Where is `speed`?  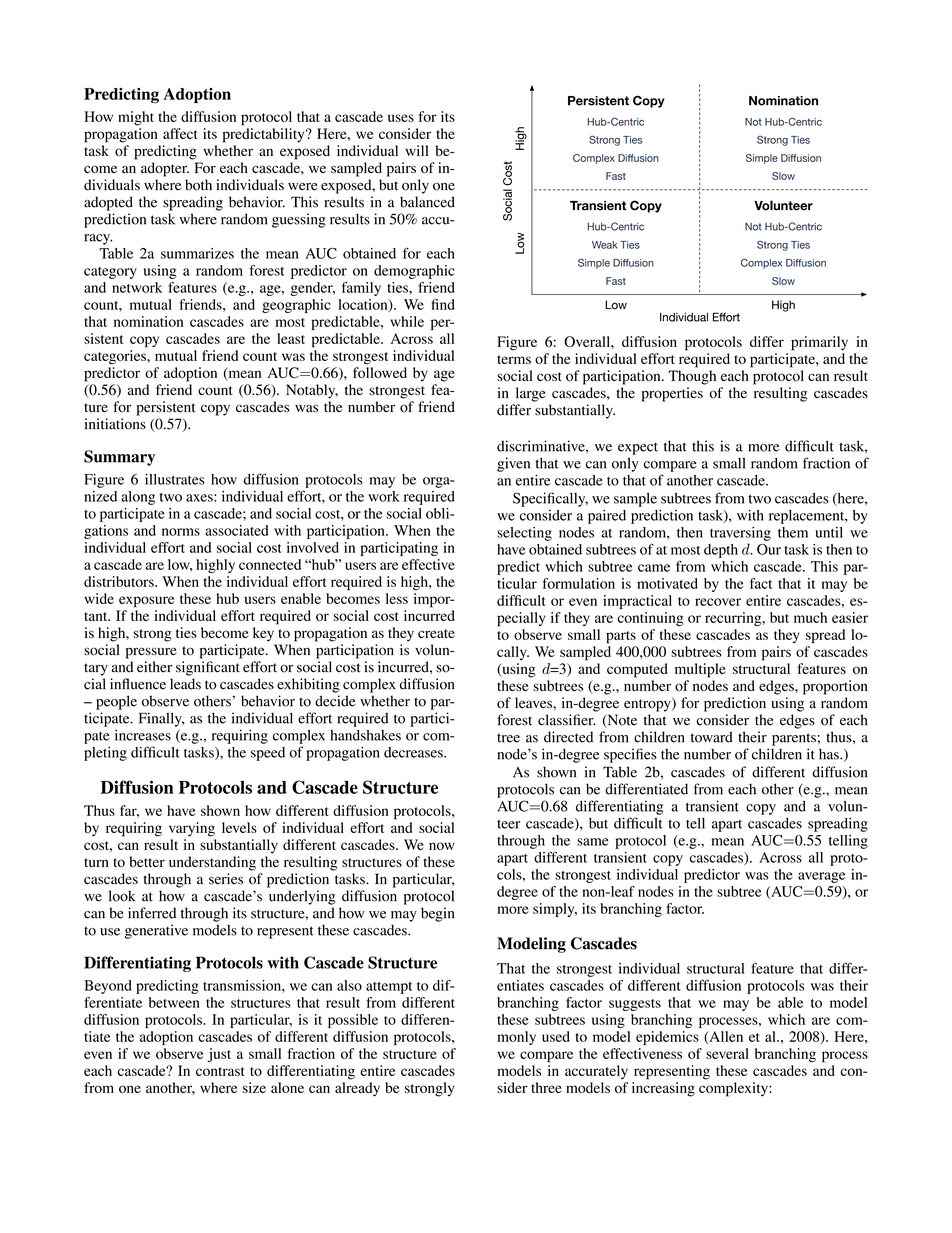 speed is located at coordinates (268, 754).
